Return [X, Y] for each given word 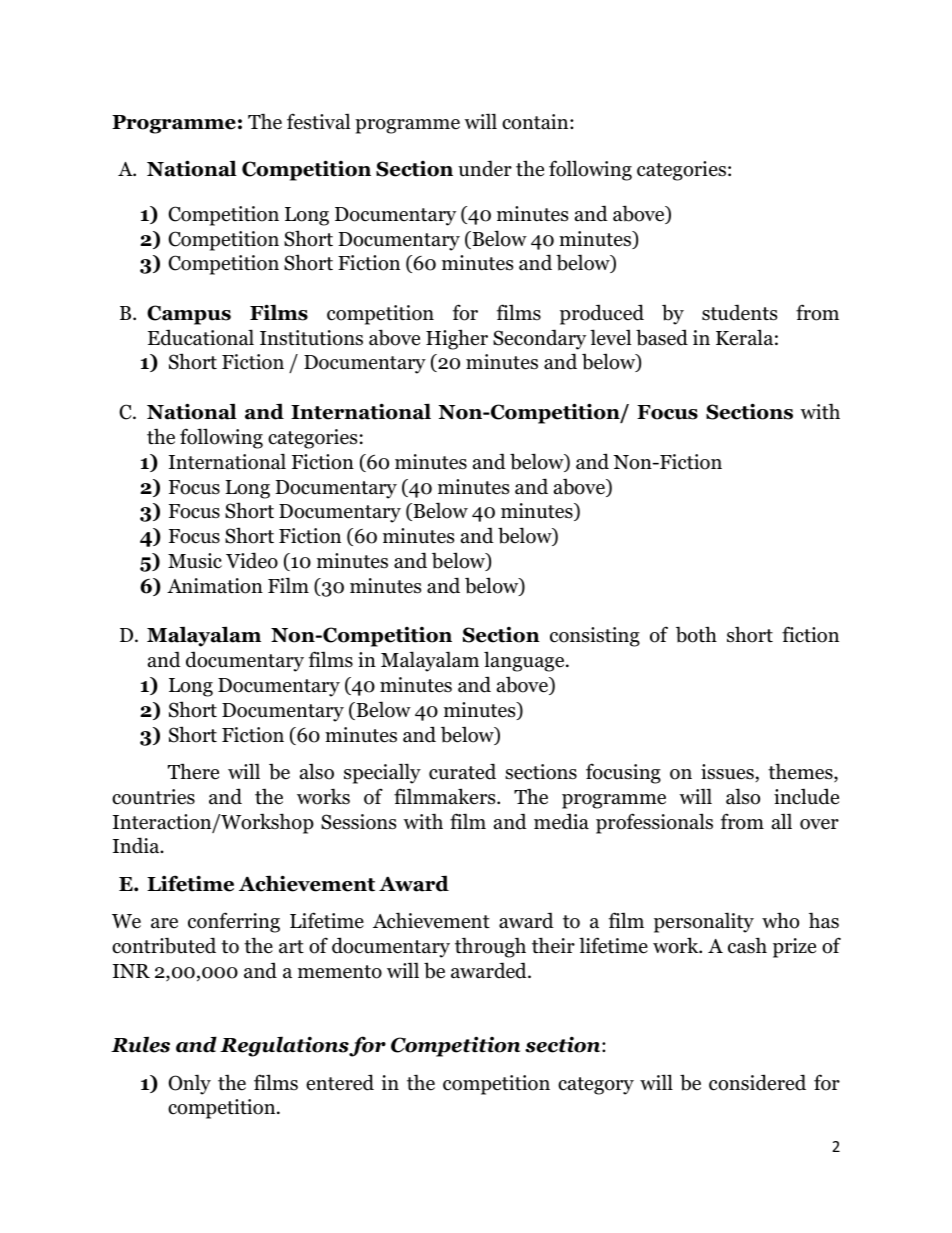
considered [757, 1082]
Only [190, 1084]
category [596, 1086]
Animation [215, 586]
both [696, 634]
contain [536, 122]
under [485, 168]
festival [318, 121]
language [525, 661]
